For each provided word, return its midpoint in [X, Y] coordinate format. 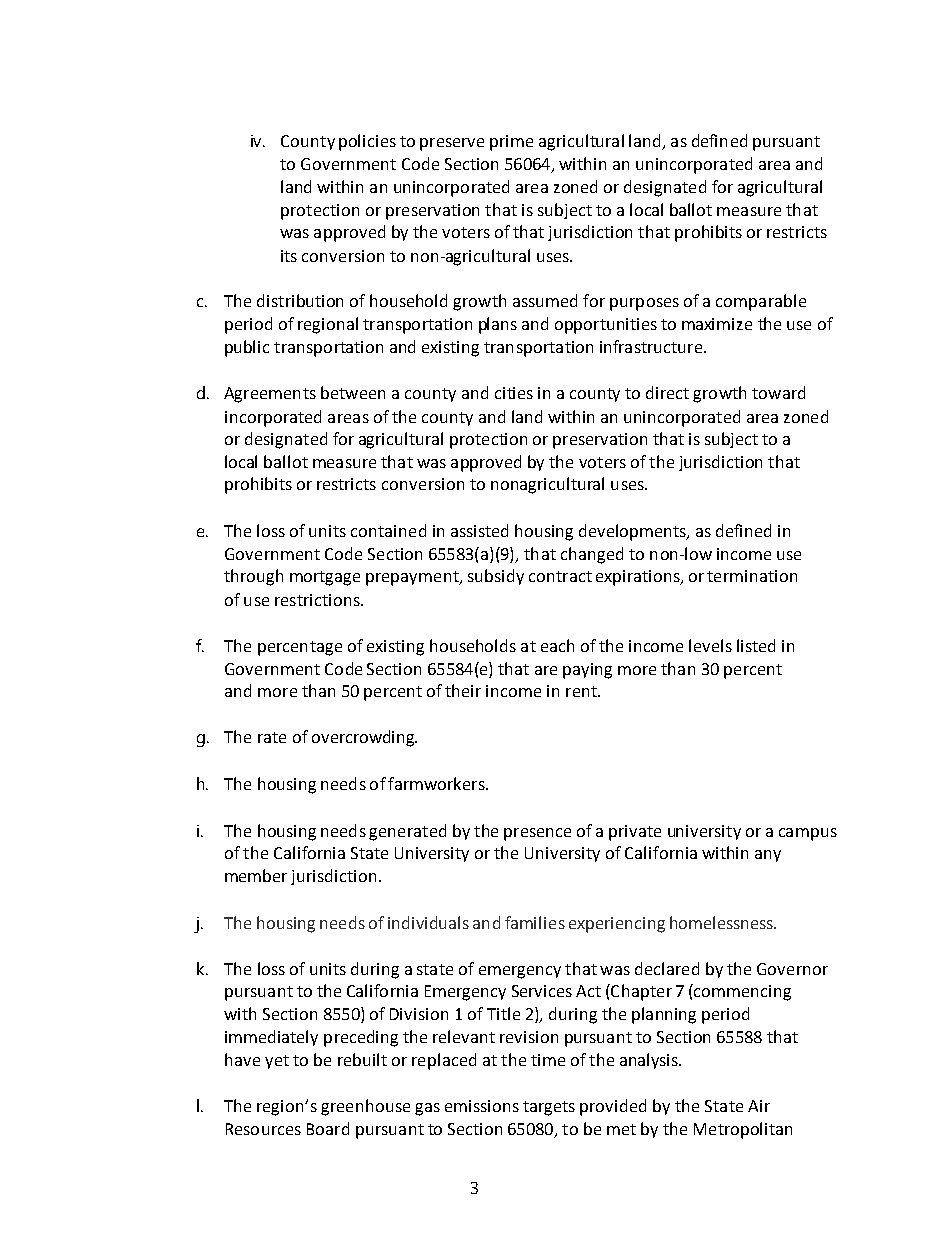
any [768, 856]
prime [511, 143]
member [256, 875]
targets [549, 1108]
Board [328, 1128]
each [557, 645]
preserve [452, 144]
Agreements [270, 395]
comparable [761, 302]
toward [778, 392]
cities [514, 393]
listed [756, 645]
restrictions [318, 600]
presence [537, 834]
